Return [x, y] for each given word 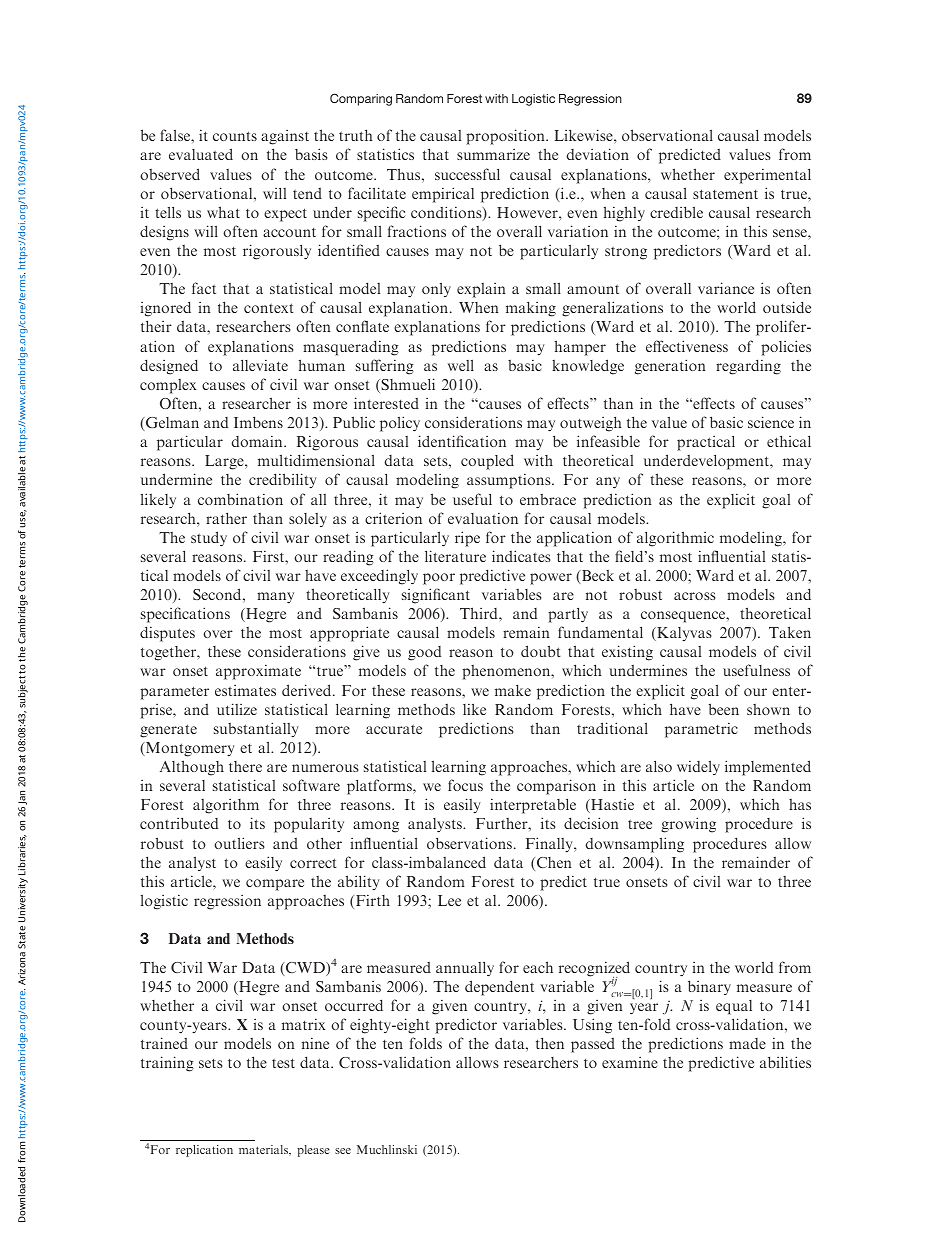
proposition [506, 137]
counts [235, 136]
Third [480, 613]
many [275, 598]
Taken [790, 632]
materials [264, 1150]
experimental [767, 176]
